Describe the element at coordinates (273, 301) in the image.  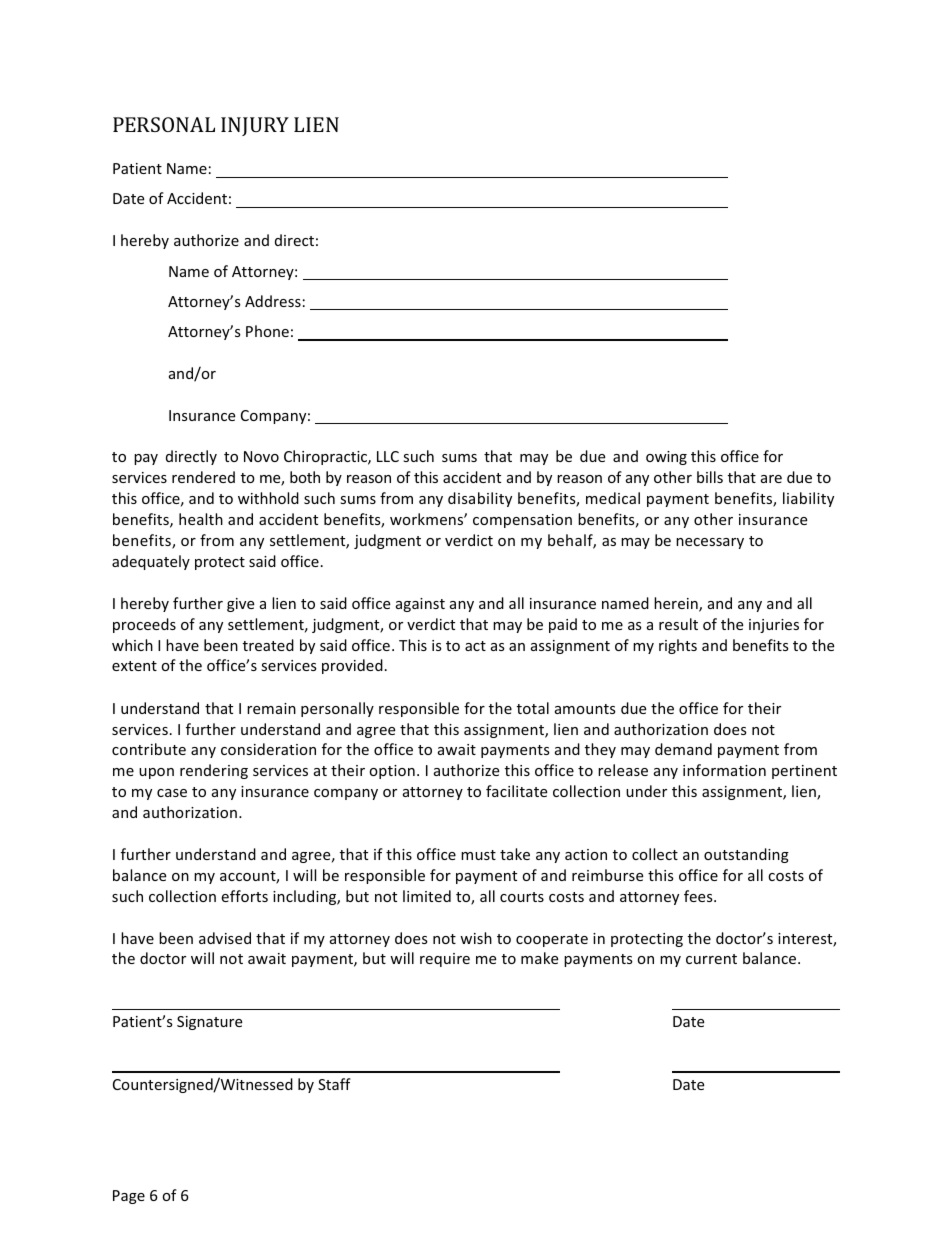
I see `Address` at that location.
